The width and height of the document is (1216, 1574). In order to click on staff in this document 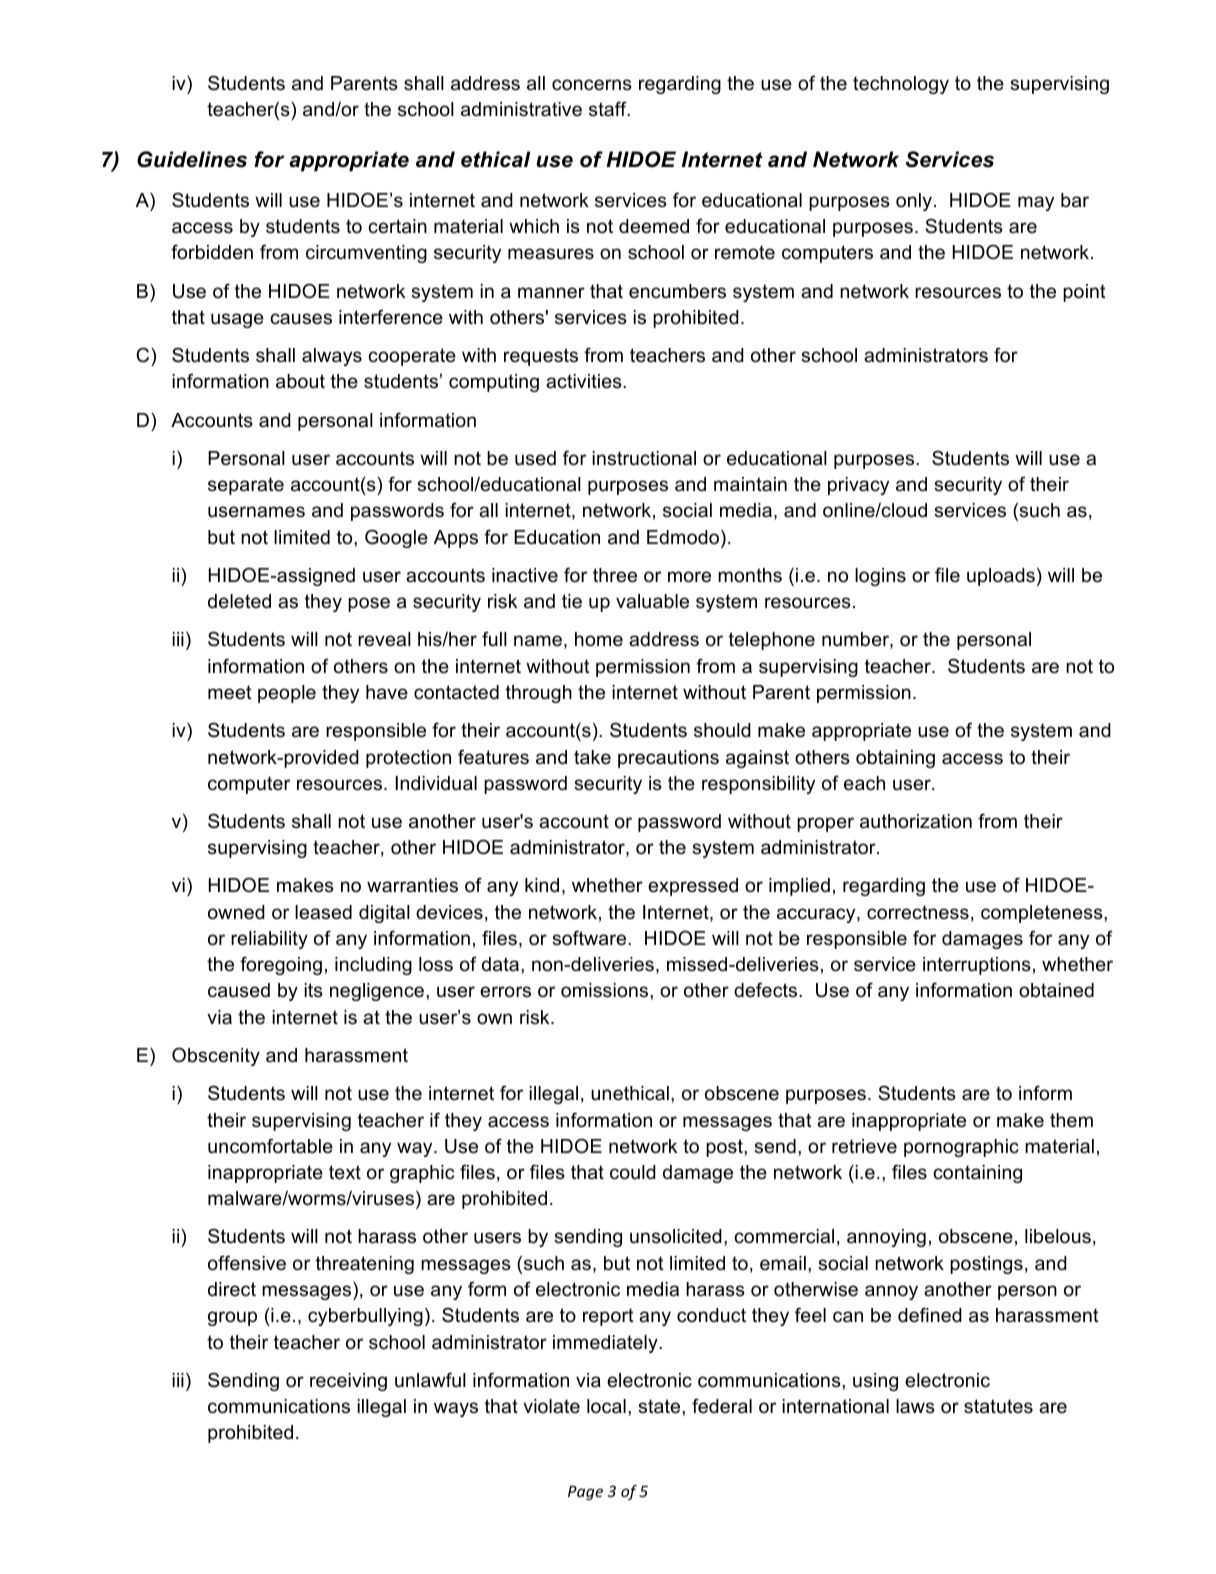, I will do `click(609, 109)`.
